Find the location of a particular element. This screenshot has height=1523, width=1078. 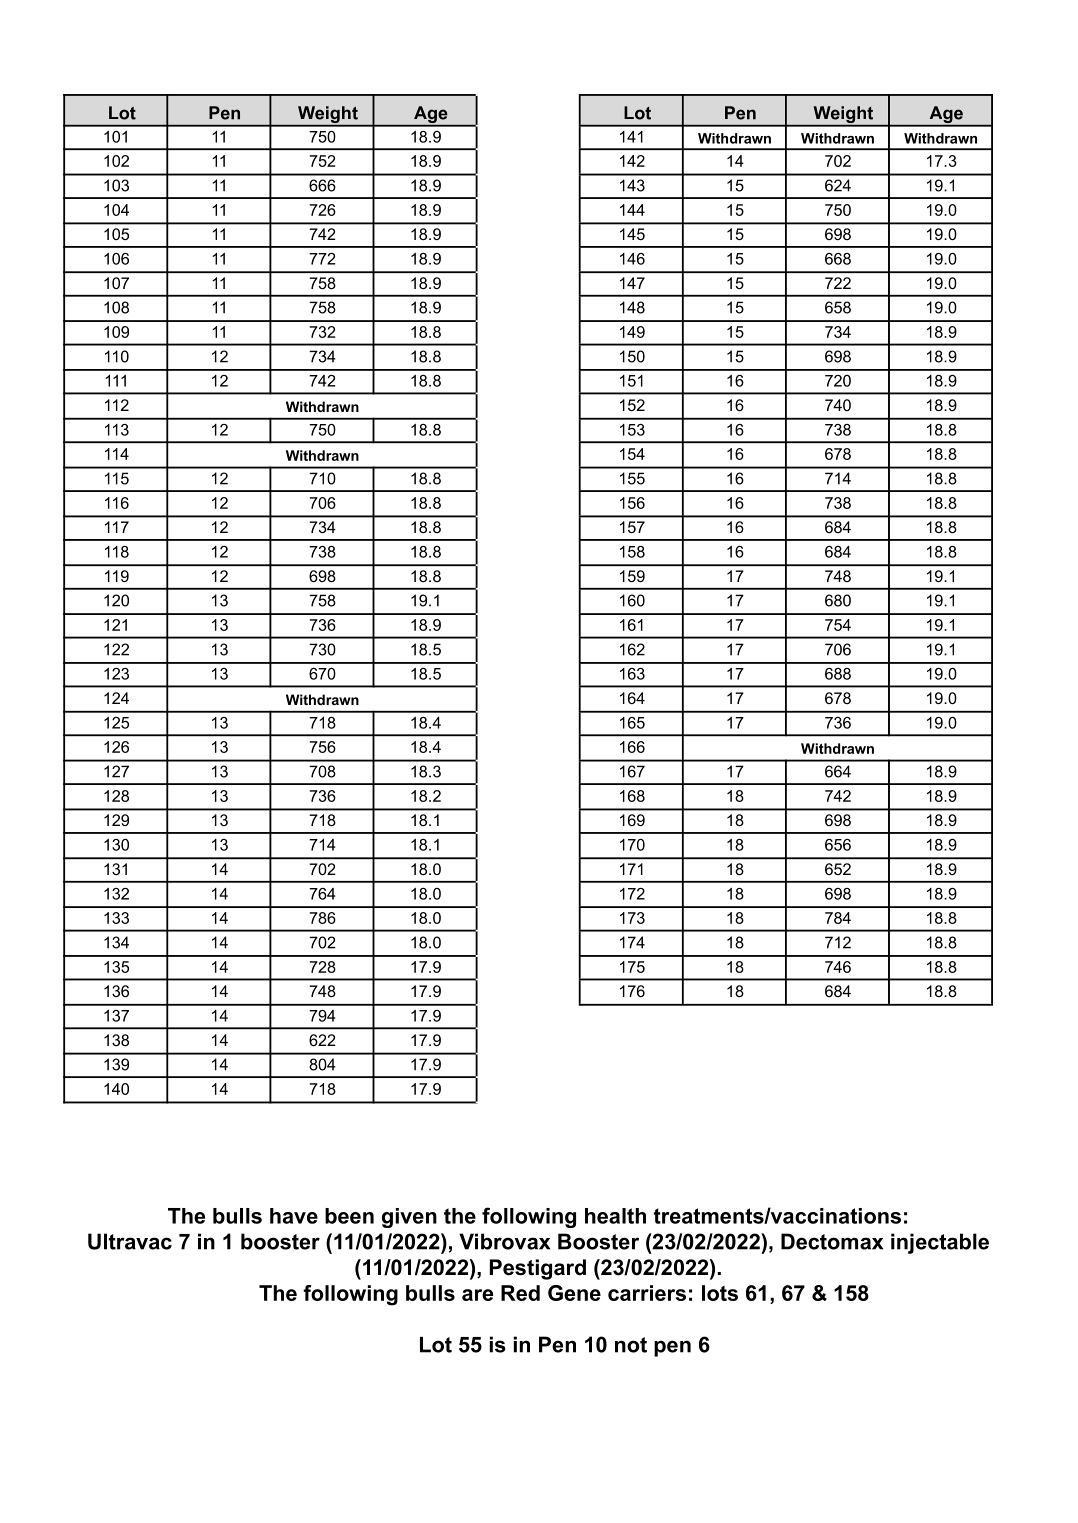

are is located at coordinates (477, 1295).
